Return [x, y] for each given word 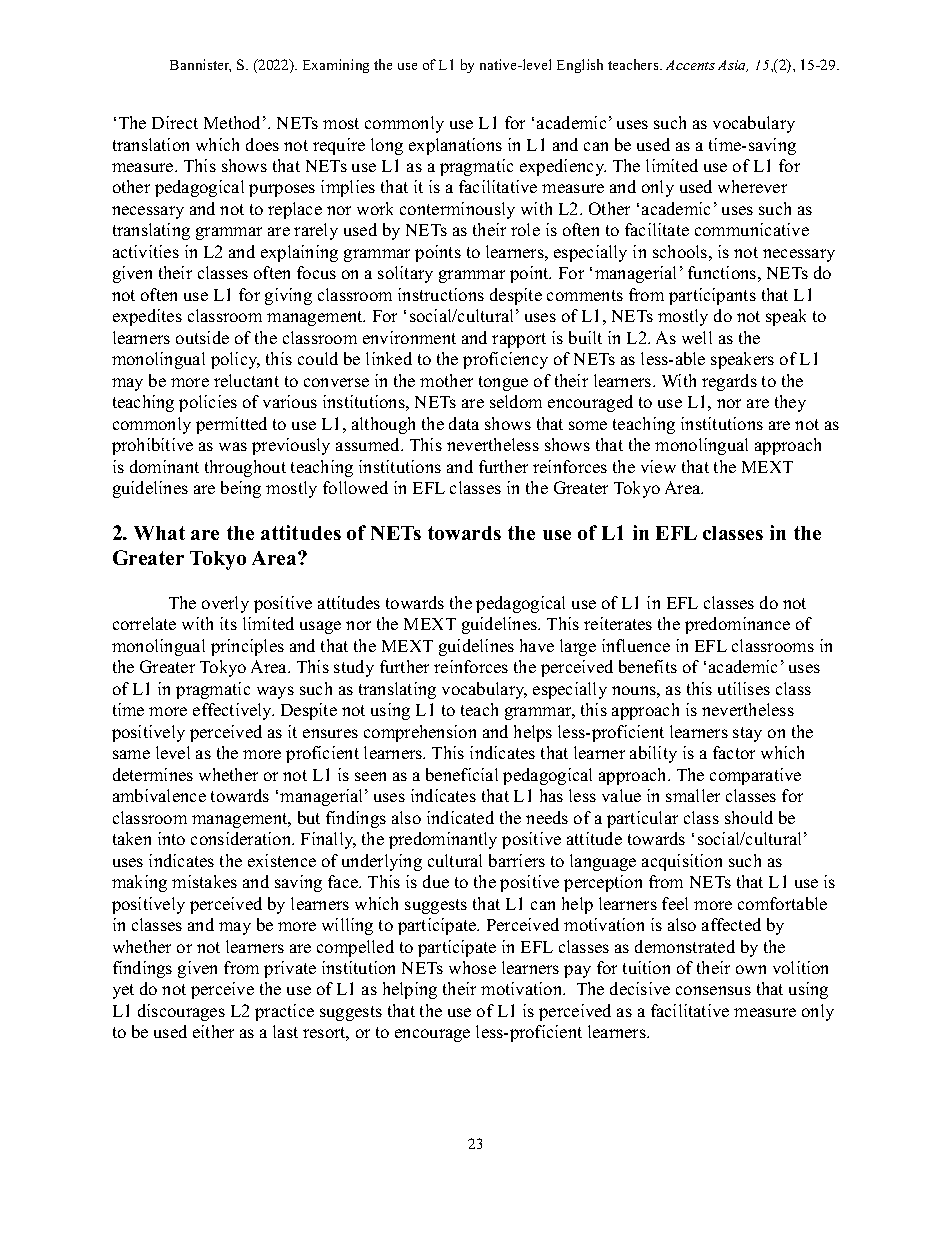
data [464, 423]
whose [472, 967]
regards [729, 382]
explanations [455, 146]
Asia [733, 66]
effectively [233, 711]
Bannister [200, 65]
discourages [181, 1012]
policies [208, 403]
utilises [744, 688]
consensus [713, 990]
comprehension [420, 733]
